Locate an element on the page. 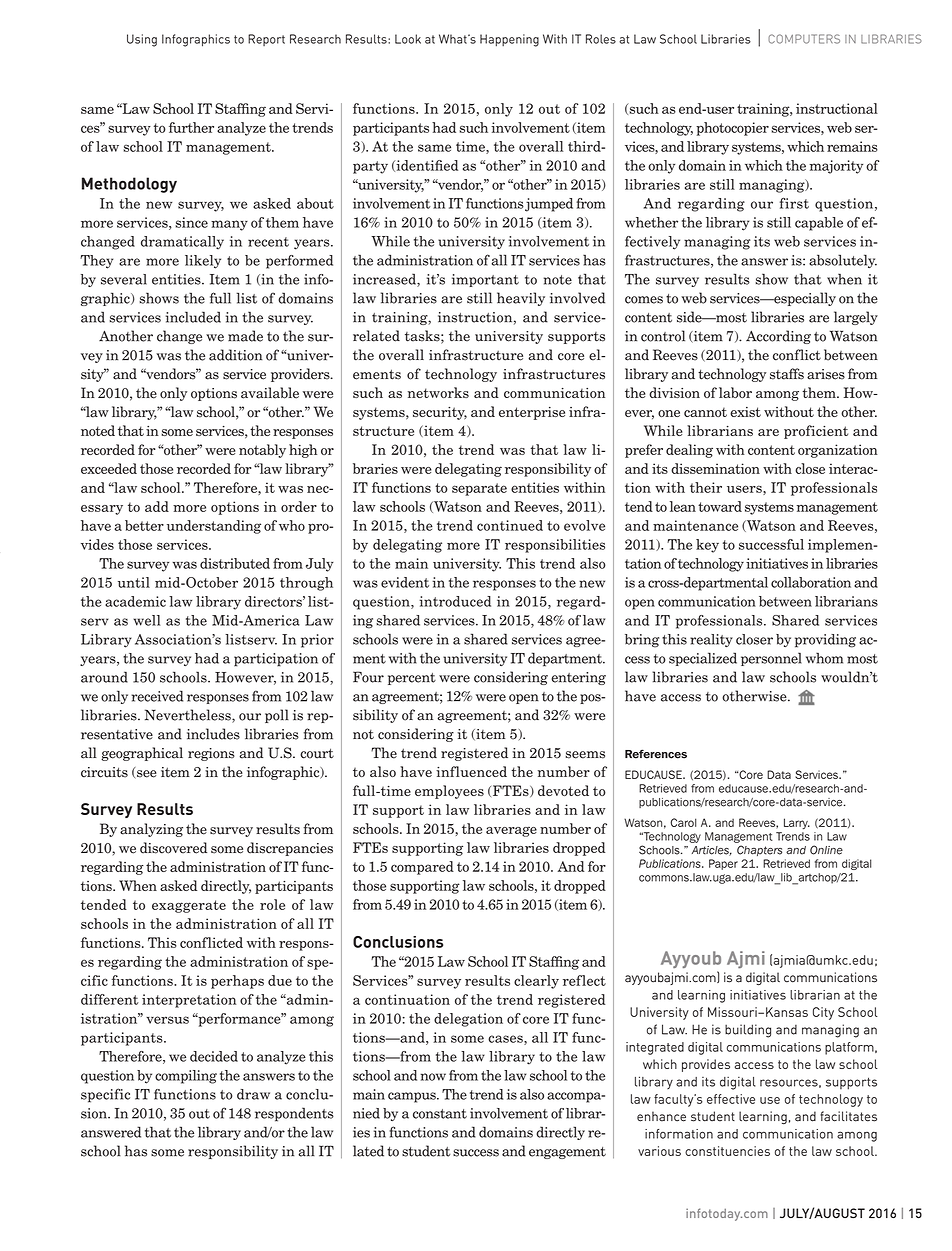 This document has height=1251, width=952. security is located at coordinates (440, 413).
